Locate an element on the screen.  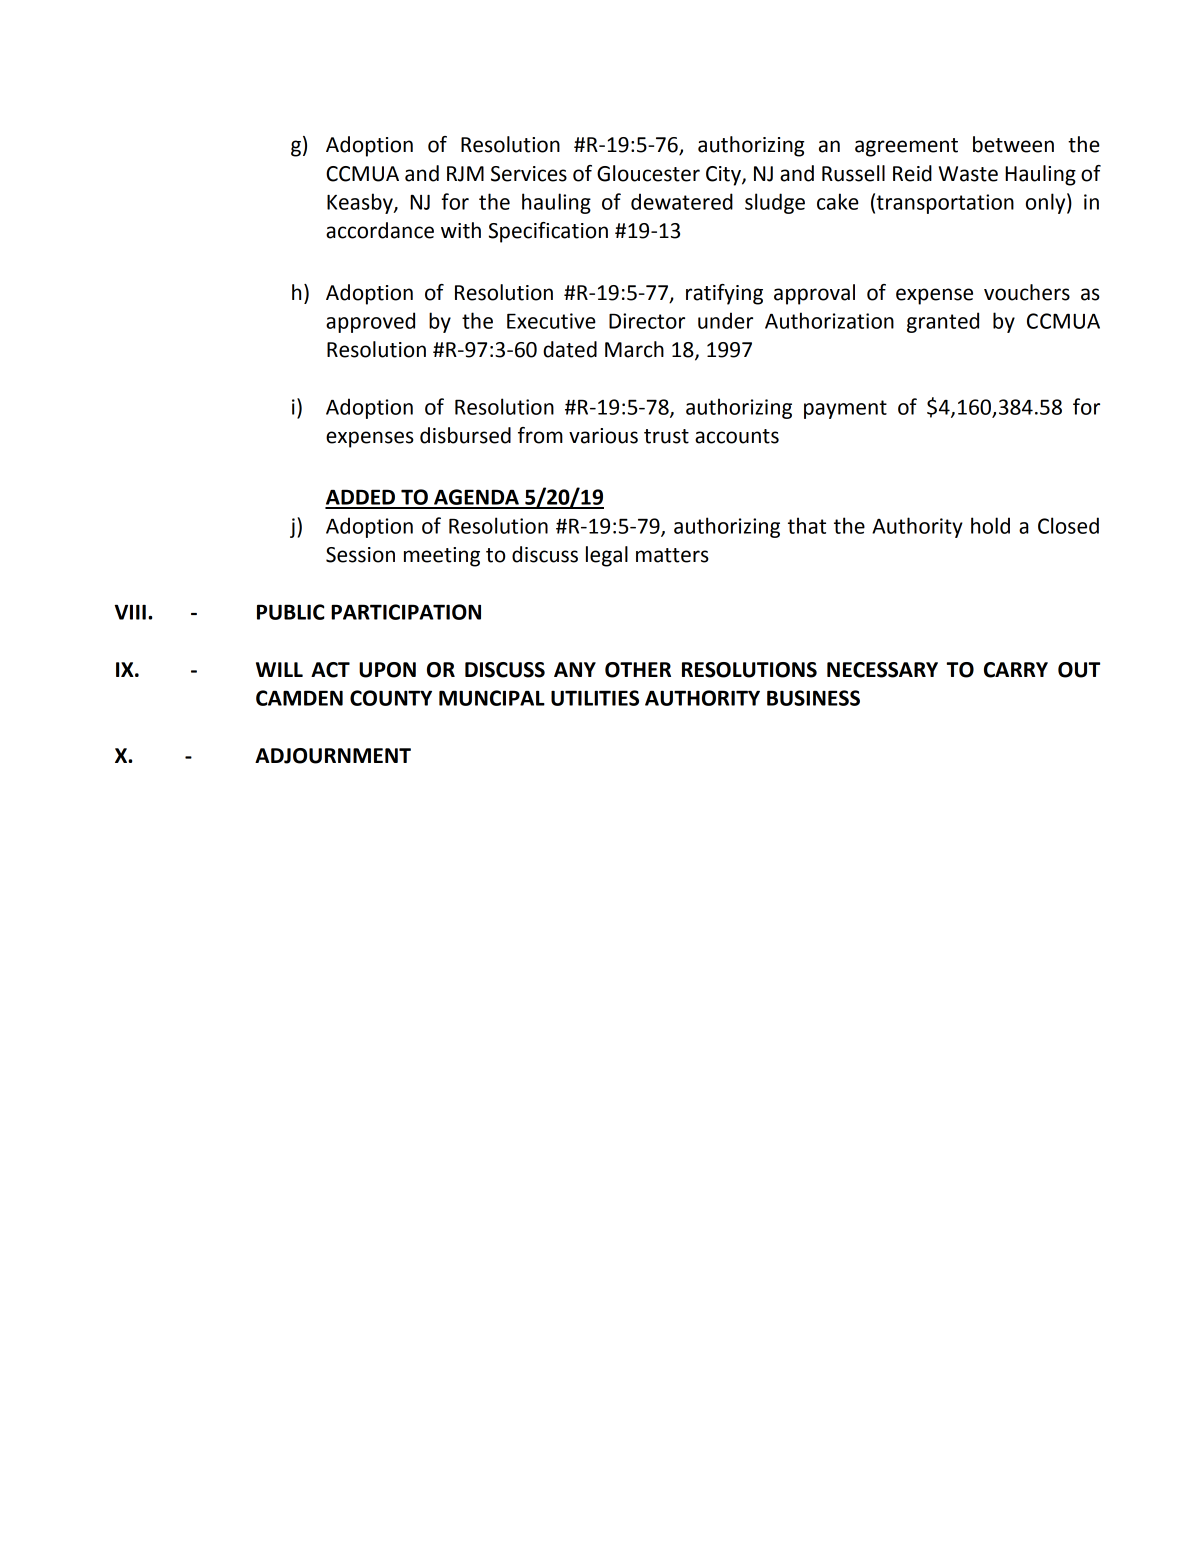
various is located at coordinates (603, 436).
